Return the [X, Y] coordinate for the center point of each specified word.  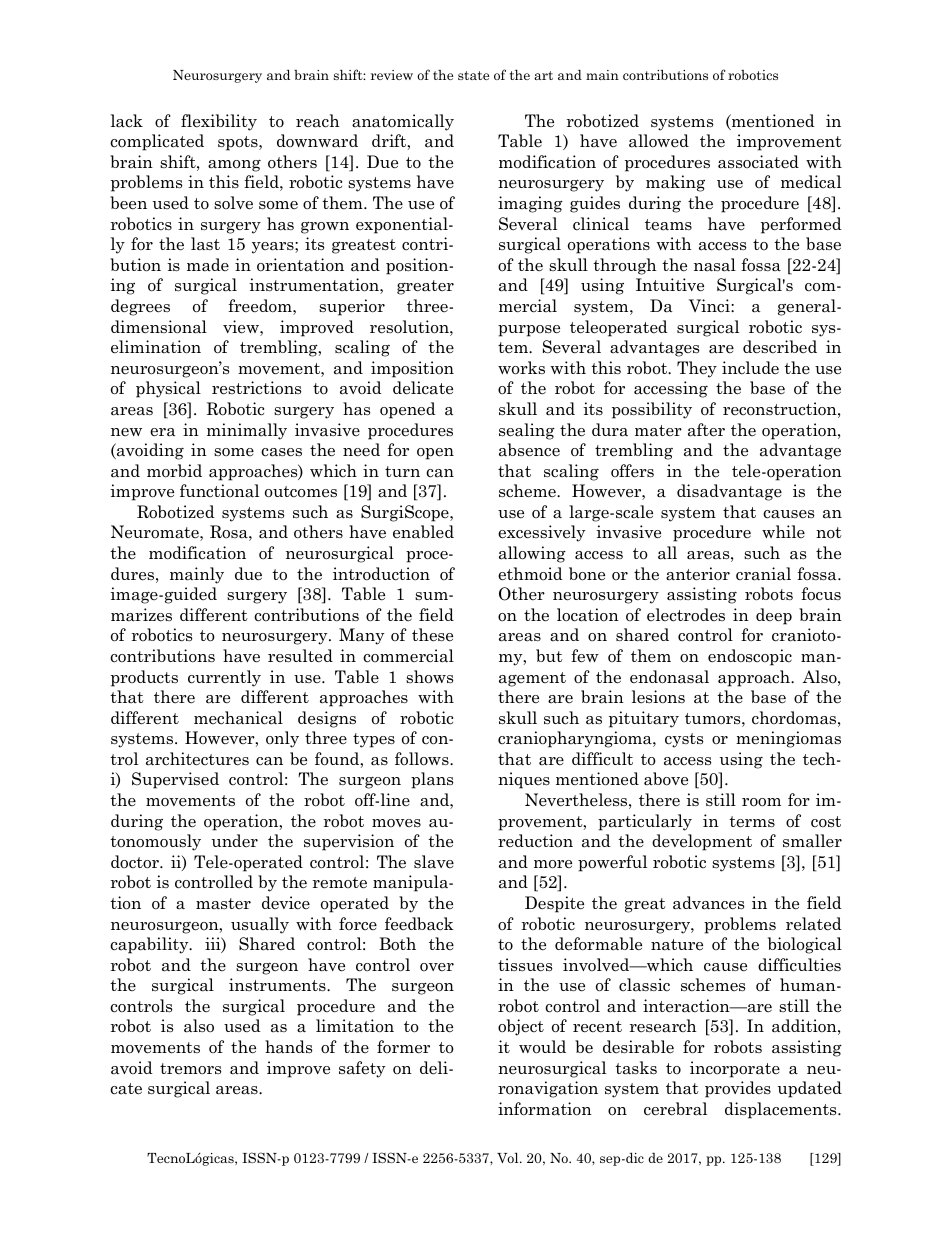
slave [434, 862]
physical [168, 389]
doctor [136, 862]
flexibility [219, 122]
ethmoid [530, 574]
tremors [190, 1069]
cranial [763, 574]
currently [224, 678]
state [473, 75]
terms [752, 822]
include [750, 367]
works [521, 368]
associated [758, 162]
